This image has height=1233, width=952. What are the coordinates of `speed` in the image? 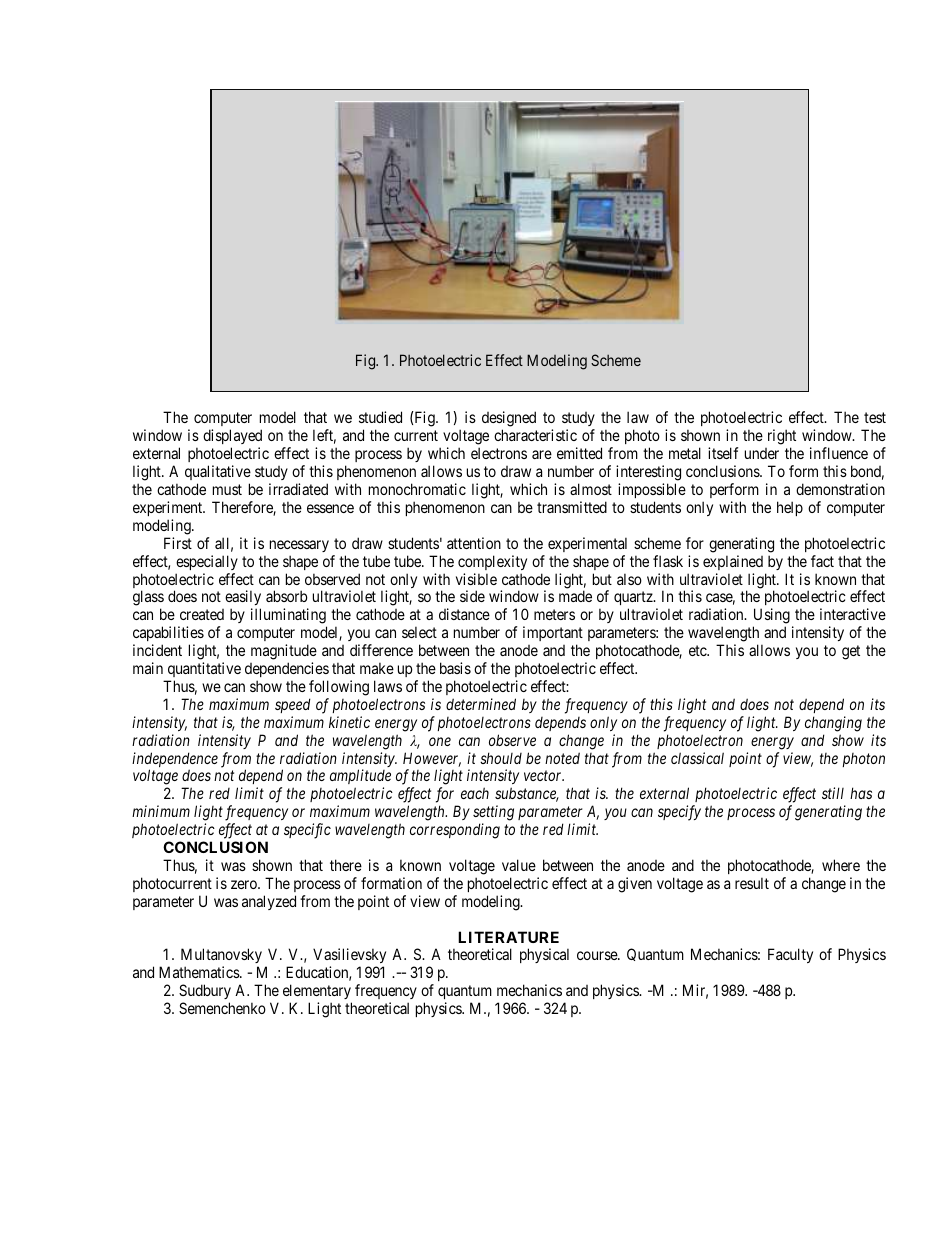 It's located at (293, 705).
